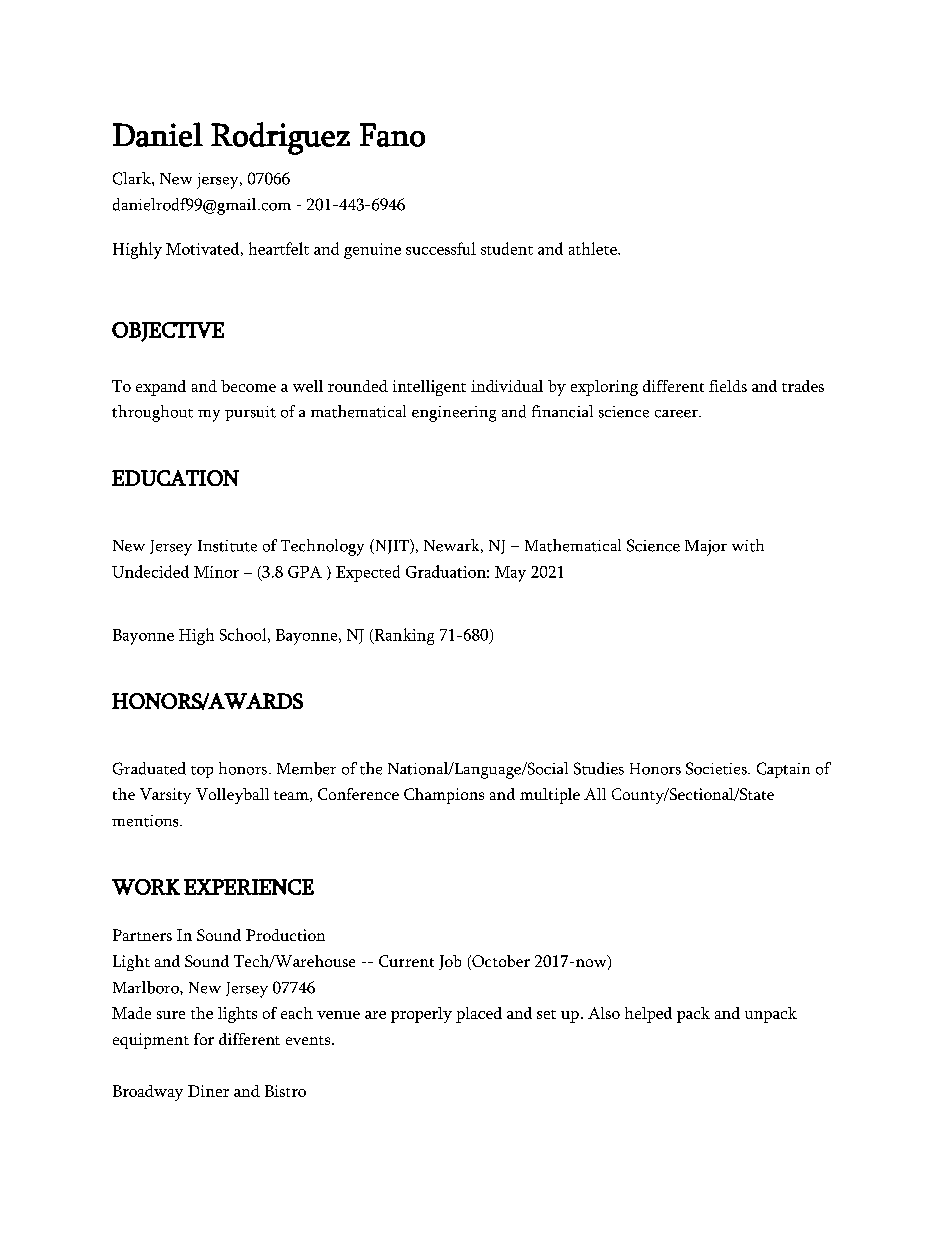  I want to click on Major, so click(706, 548).
